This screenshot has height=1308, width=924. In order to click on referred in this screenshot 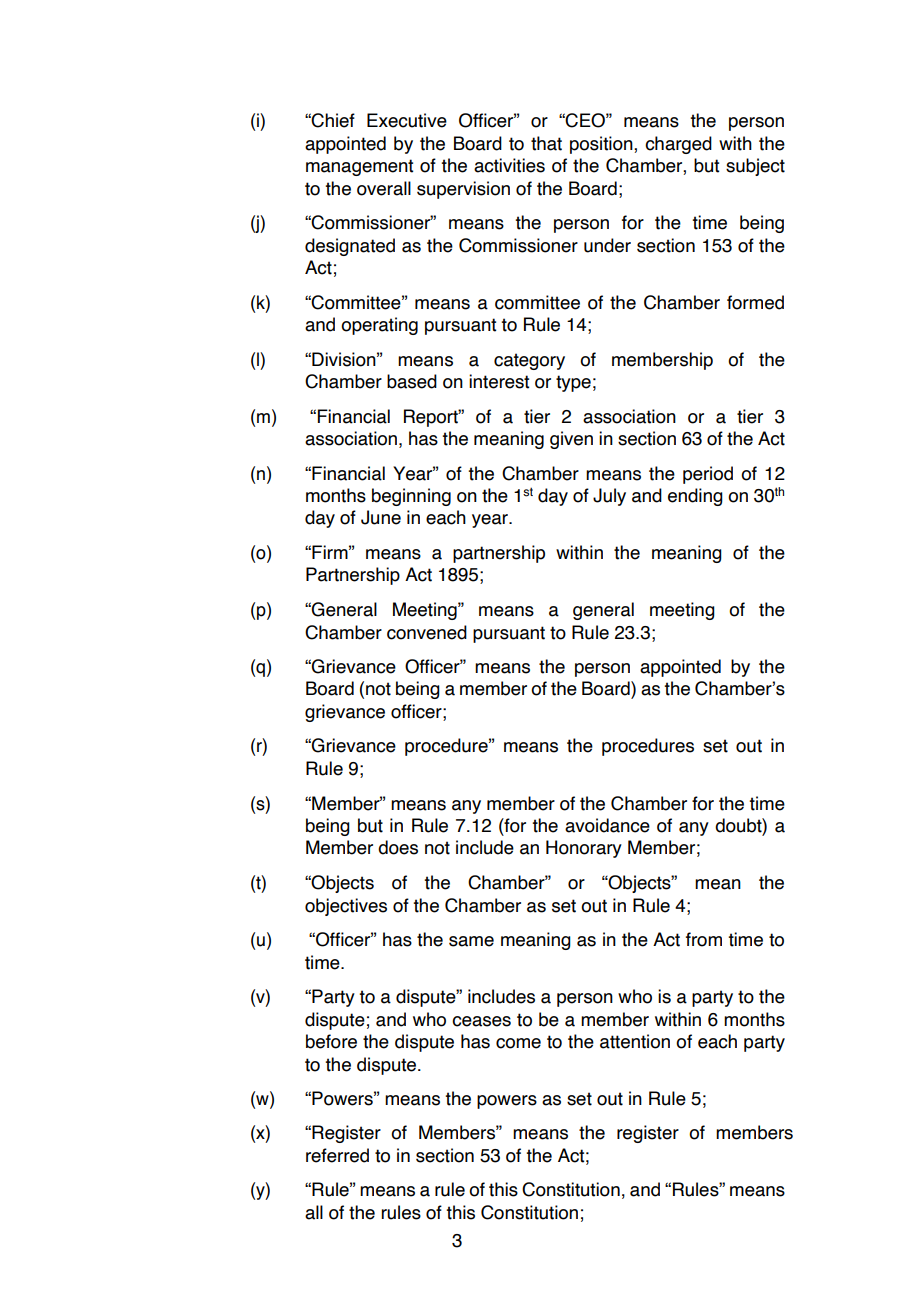, I will do `click(337, 1155)`.
